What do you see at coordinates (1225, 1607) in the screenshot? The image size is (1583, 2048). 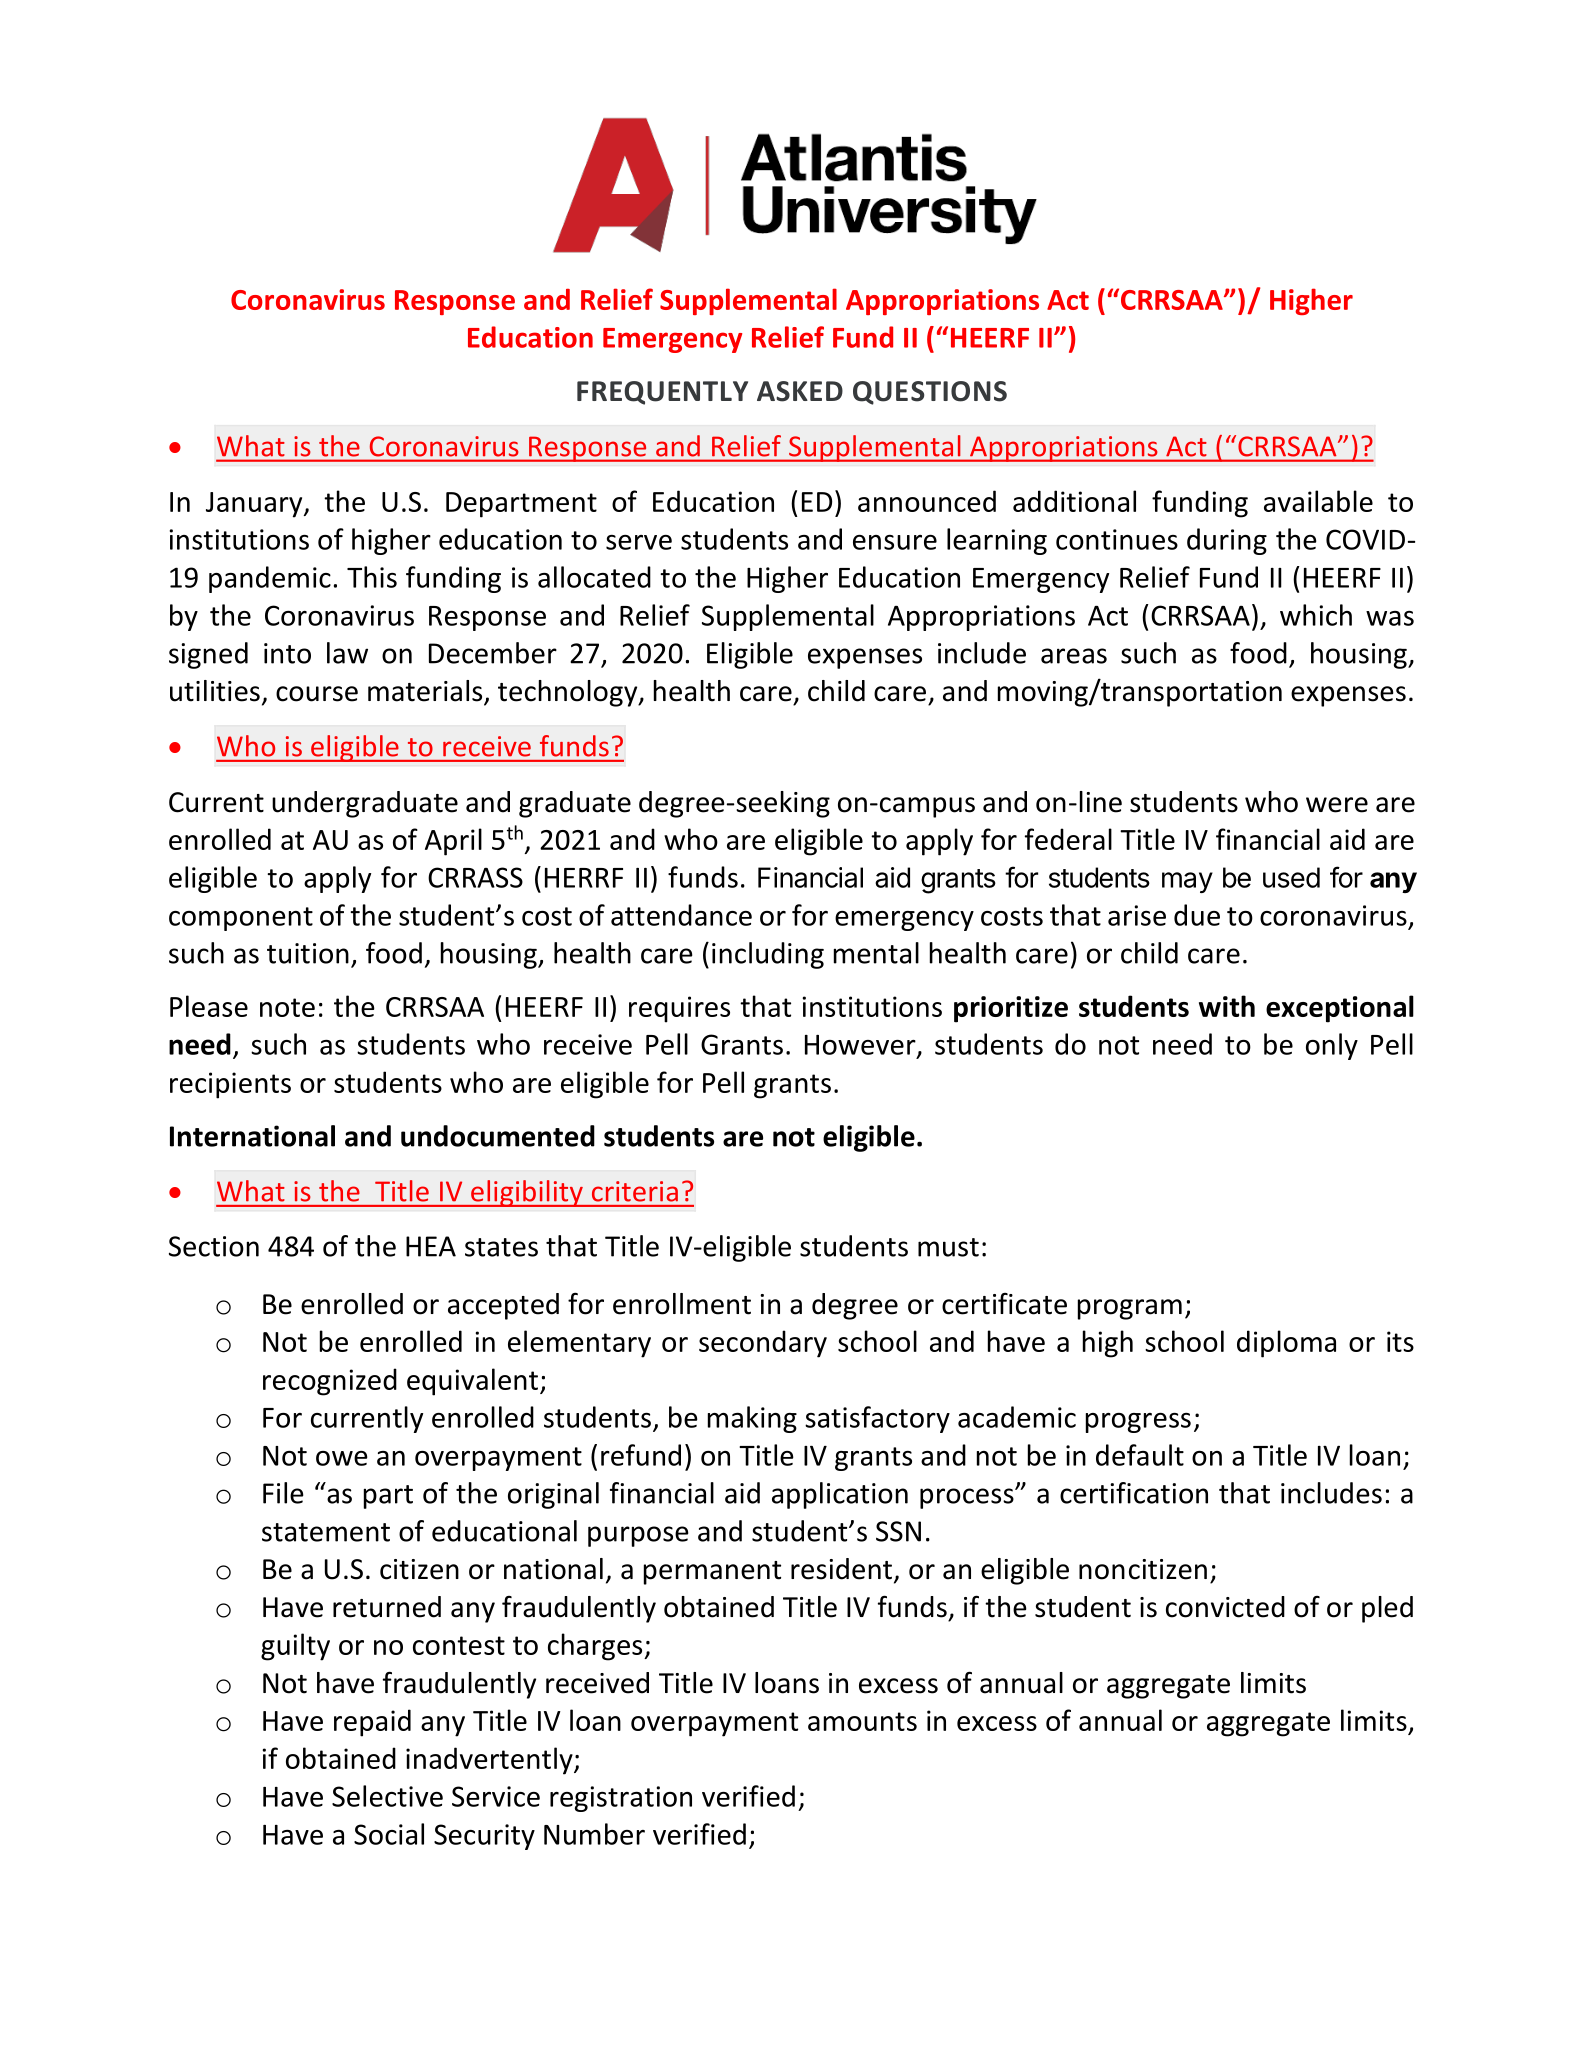 I see `convicted` at bounding box center [1225, 1607].
